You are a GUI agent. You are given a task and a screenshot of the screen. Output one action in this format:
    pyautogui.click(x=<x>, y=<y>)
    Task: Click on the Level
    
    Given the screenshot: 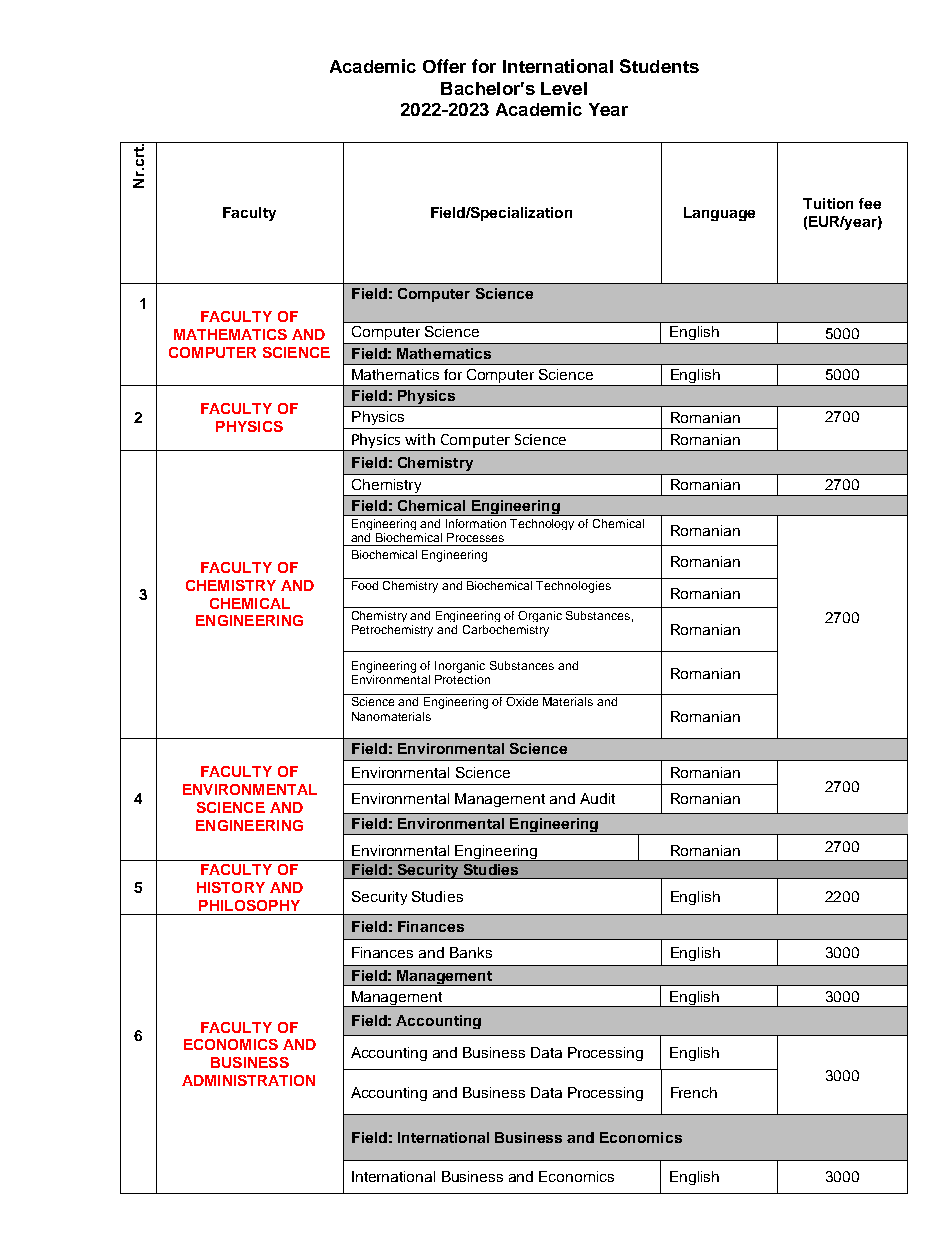 What is the action you would take?
    pyautogui.click(x=564, y=88)
